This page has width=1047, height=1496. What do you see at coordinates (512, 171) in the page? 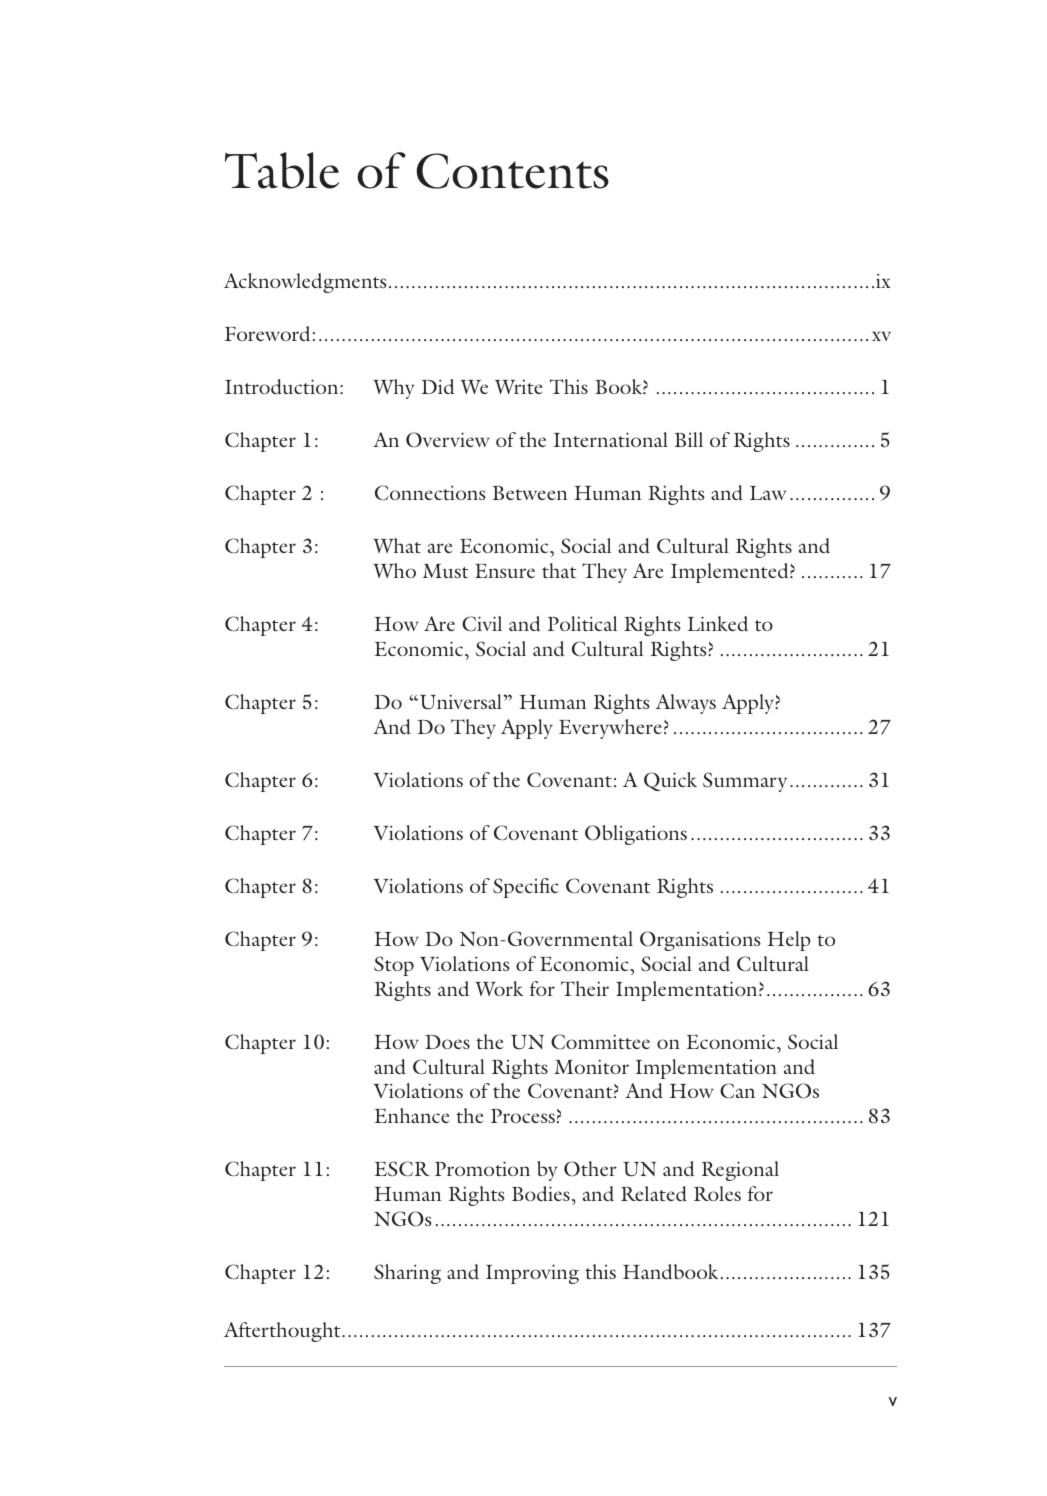
I see `Contents` at bounding box center [512, 171].
